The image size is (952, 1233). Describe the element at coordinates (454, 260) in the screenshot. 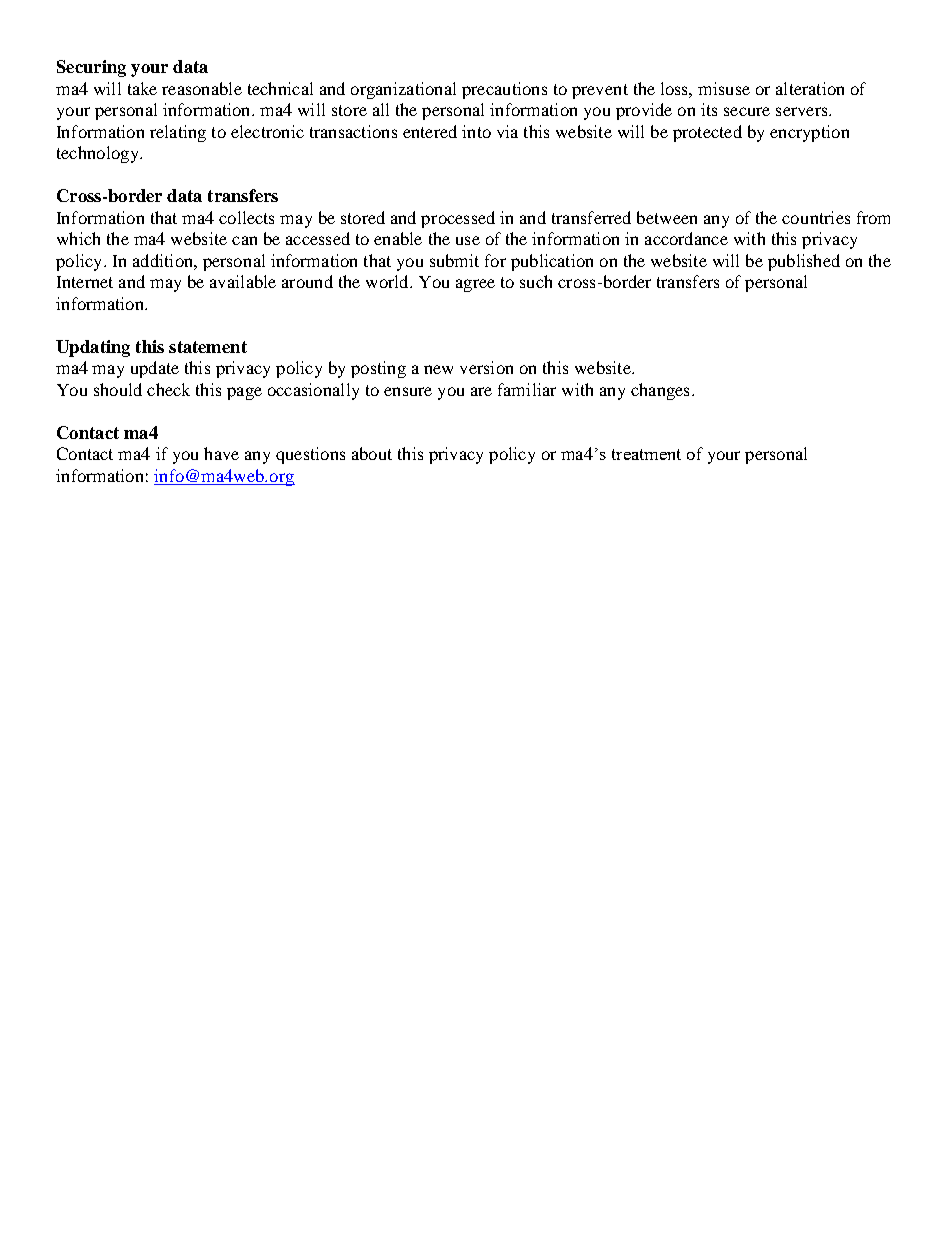

I see `submit` at that location.
